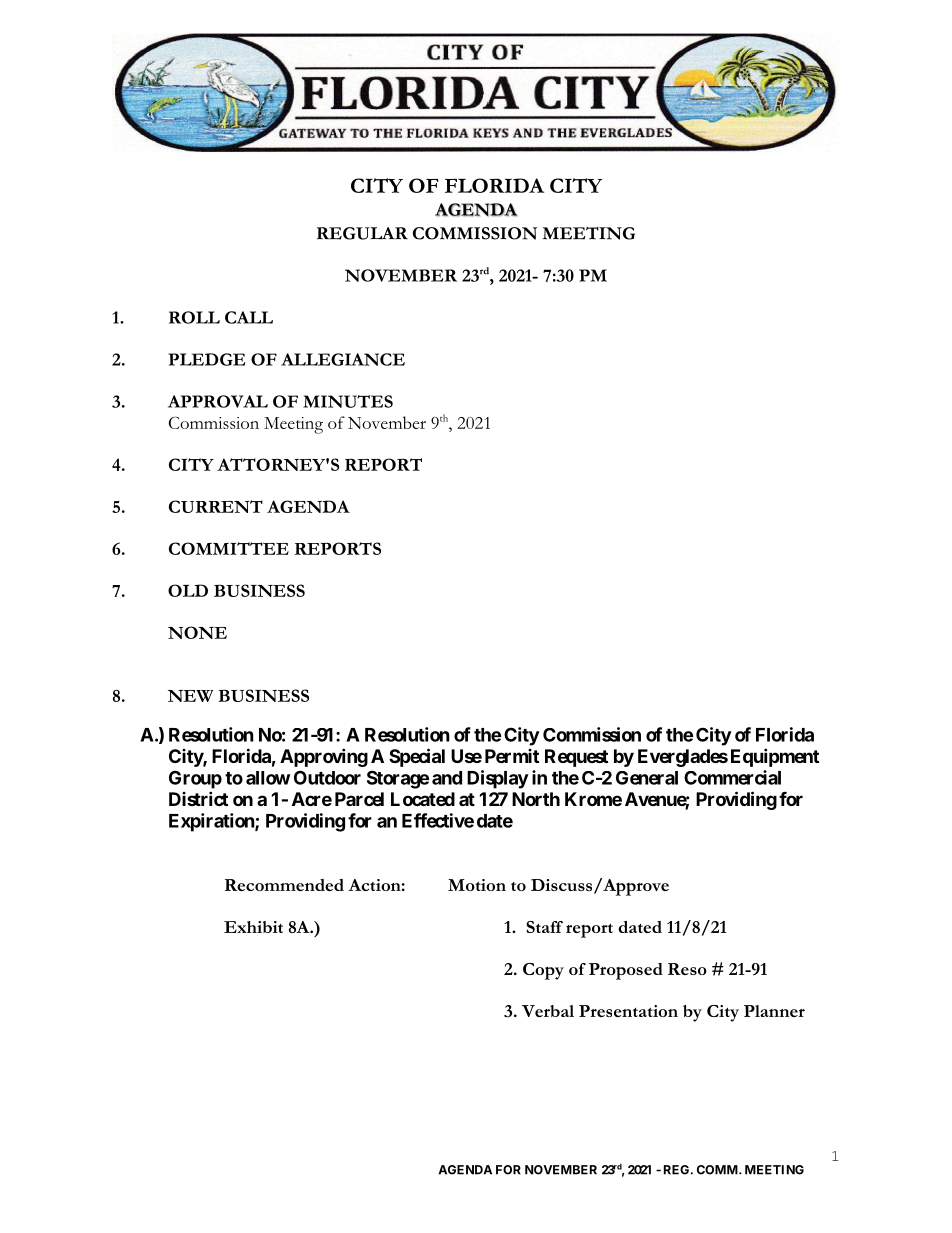 The image size is (952, 1233). Describe the element at coordinates (218, 401) in the document. I see `APPROVAL` at that location.
